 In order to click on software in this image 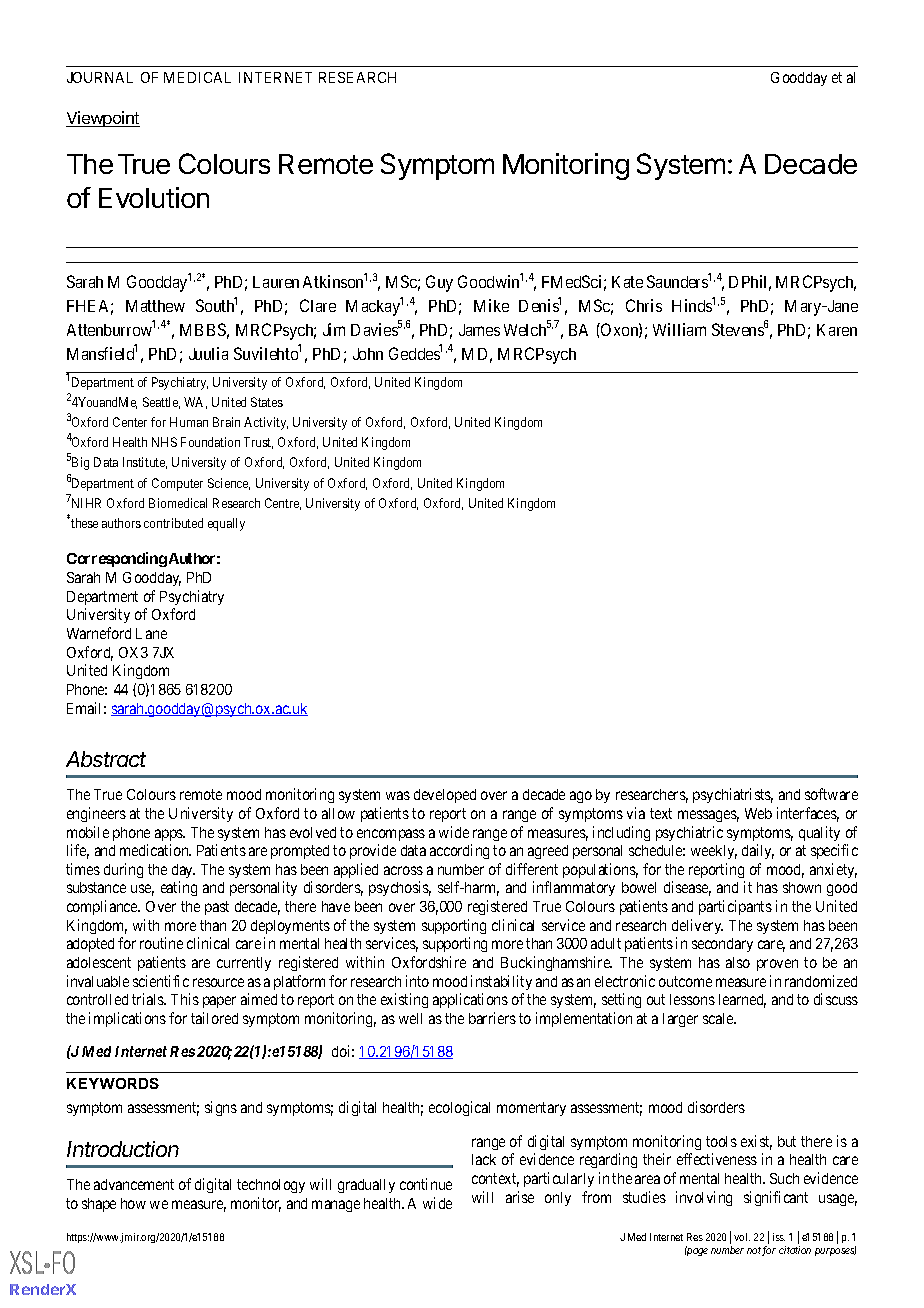, I will do `click(831, 794)`.
